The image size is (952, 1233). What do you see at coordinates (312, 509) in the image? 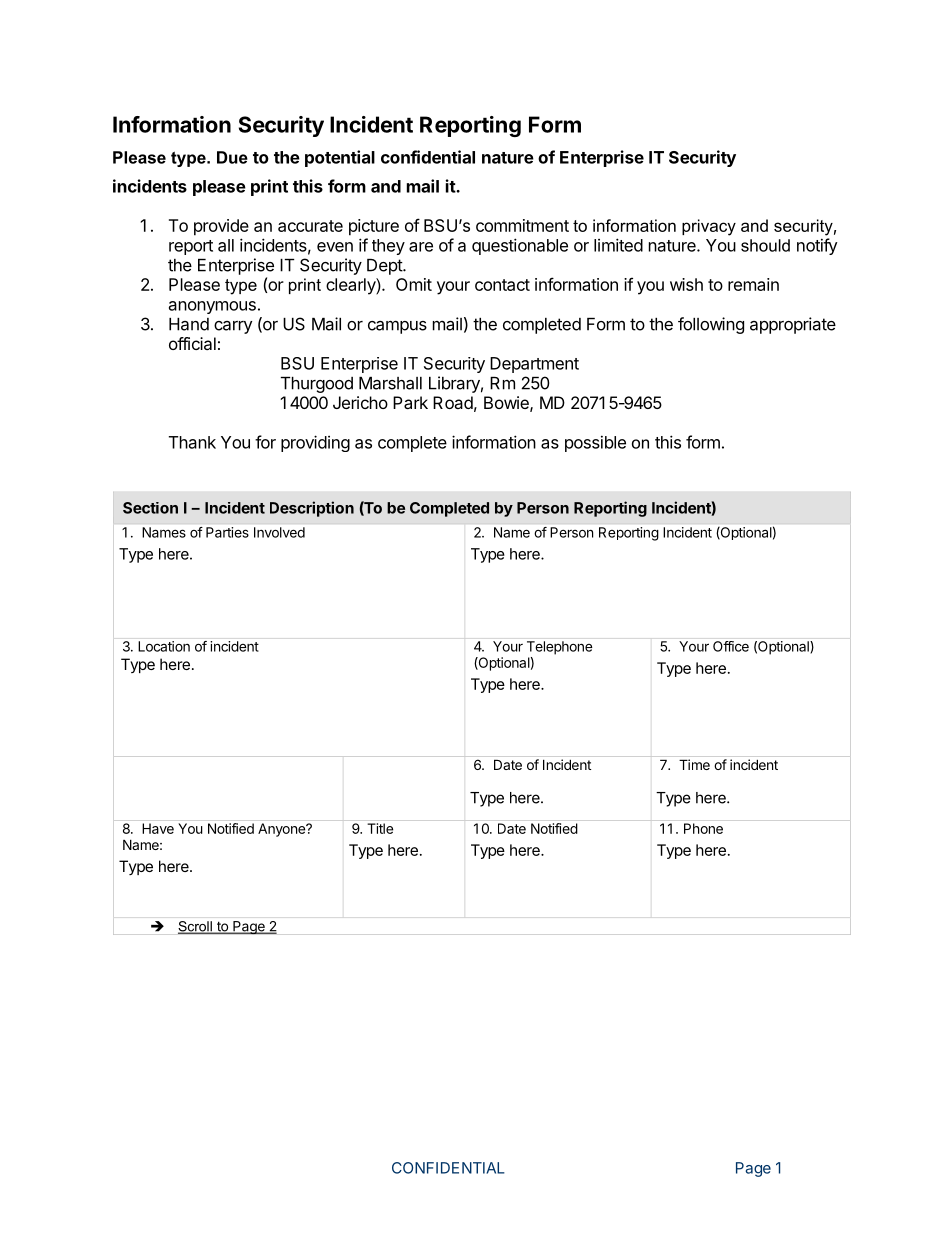
I see `Description` at bounding box center [312, 509].
